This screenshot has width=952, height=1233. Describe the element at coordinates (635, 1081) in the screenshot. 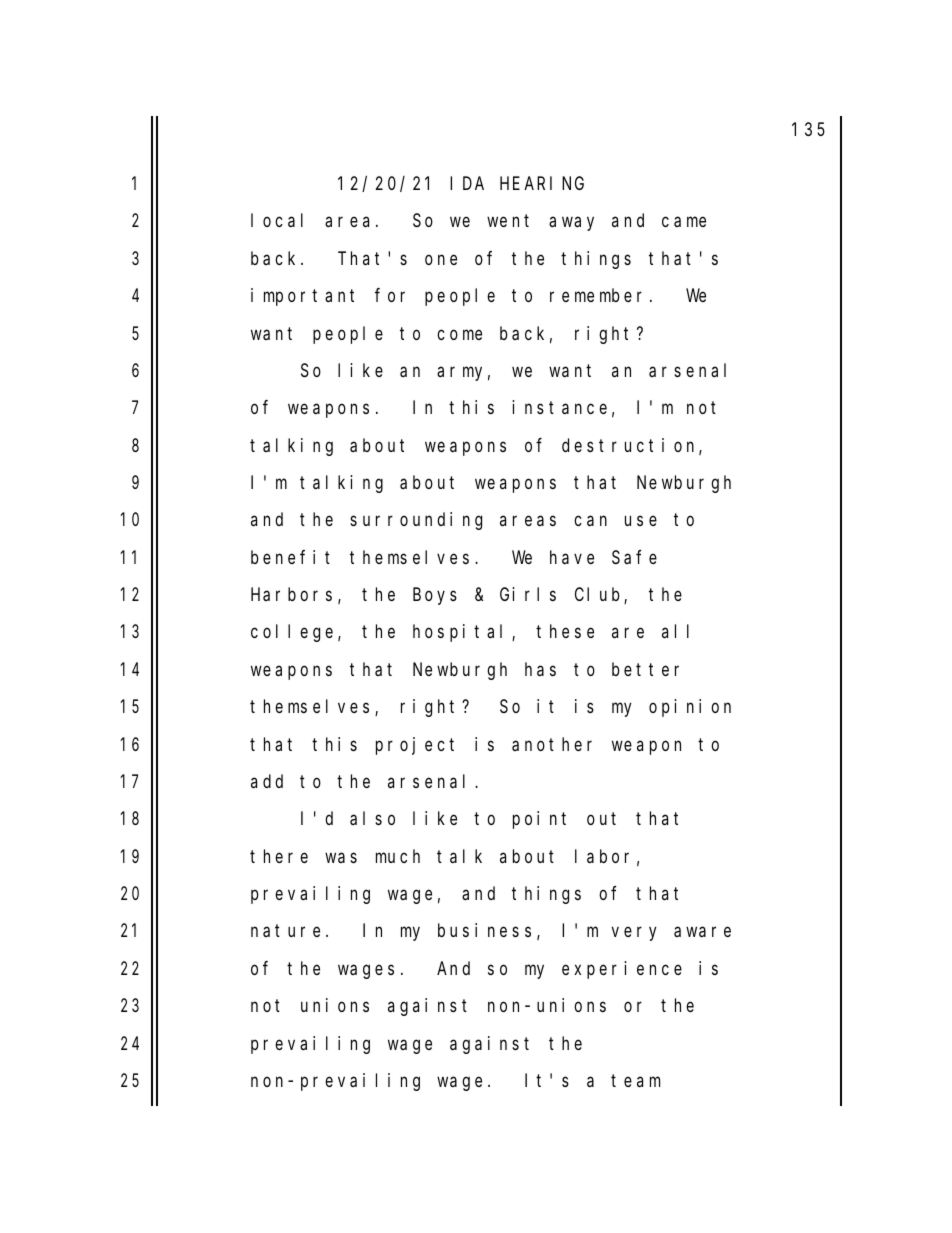

I see `team` at that location.
